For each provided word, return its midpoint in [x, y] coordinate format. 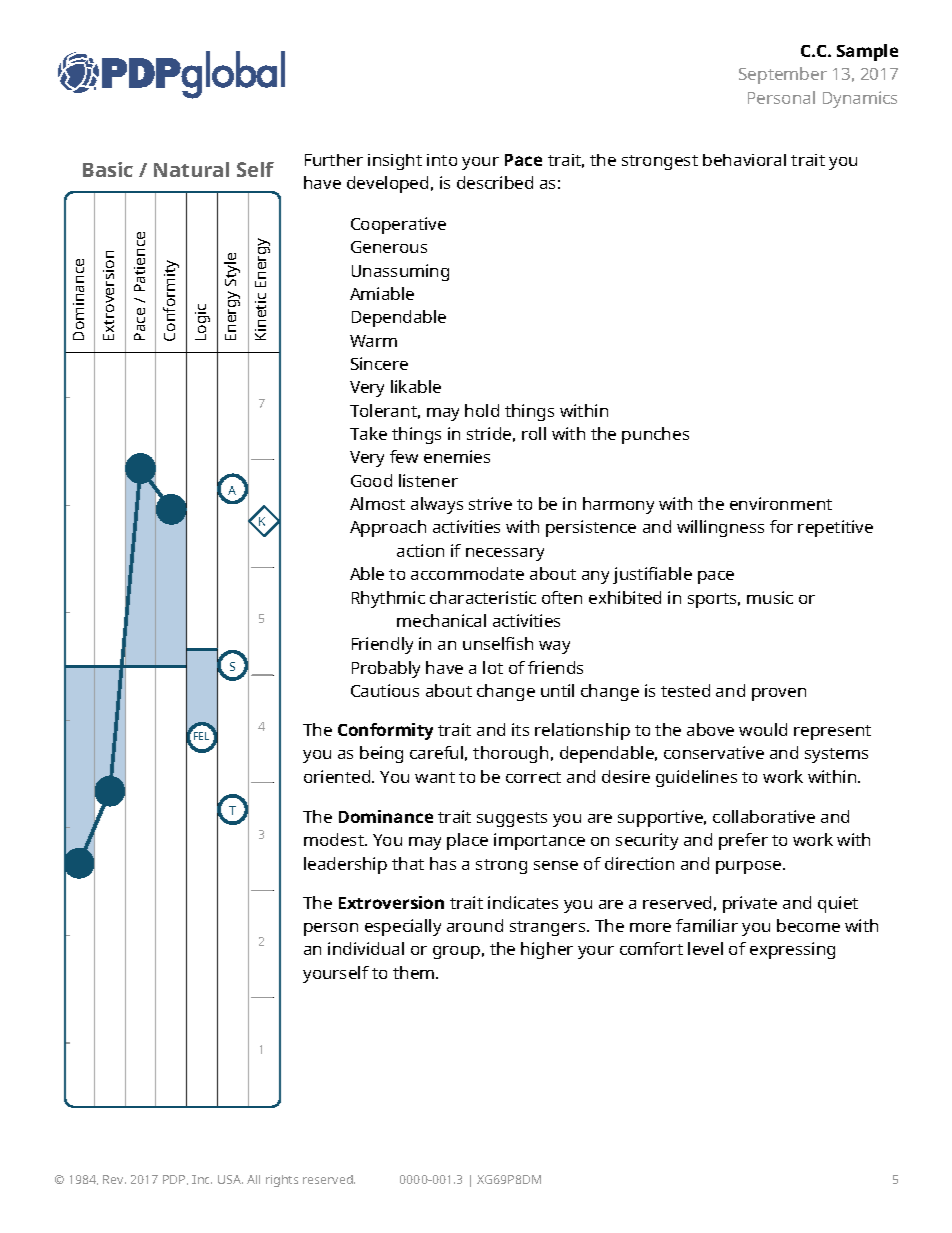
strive [490, 503]
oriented [338, 776]
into [442, 160]
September [783, 75]
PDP [175, 1180]
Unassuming [400, 272]
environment [781, 503]
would [763, 729]
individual [366, 948]
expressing [792, 950]
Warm [373, 341]
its [520, 729]
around [475, 925]
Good [371, 480]
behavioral [744, 160]
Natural [191, 169]
